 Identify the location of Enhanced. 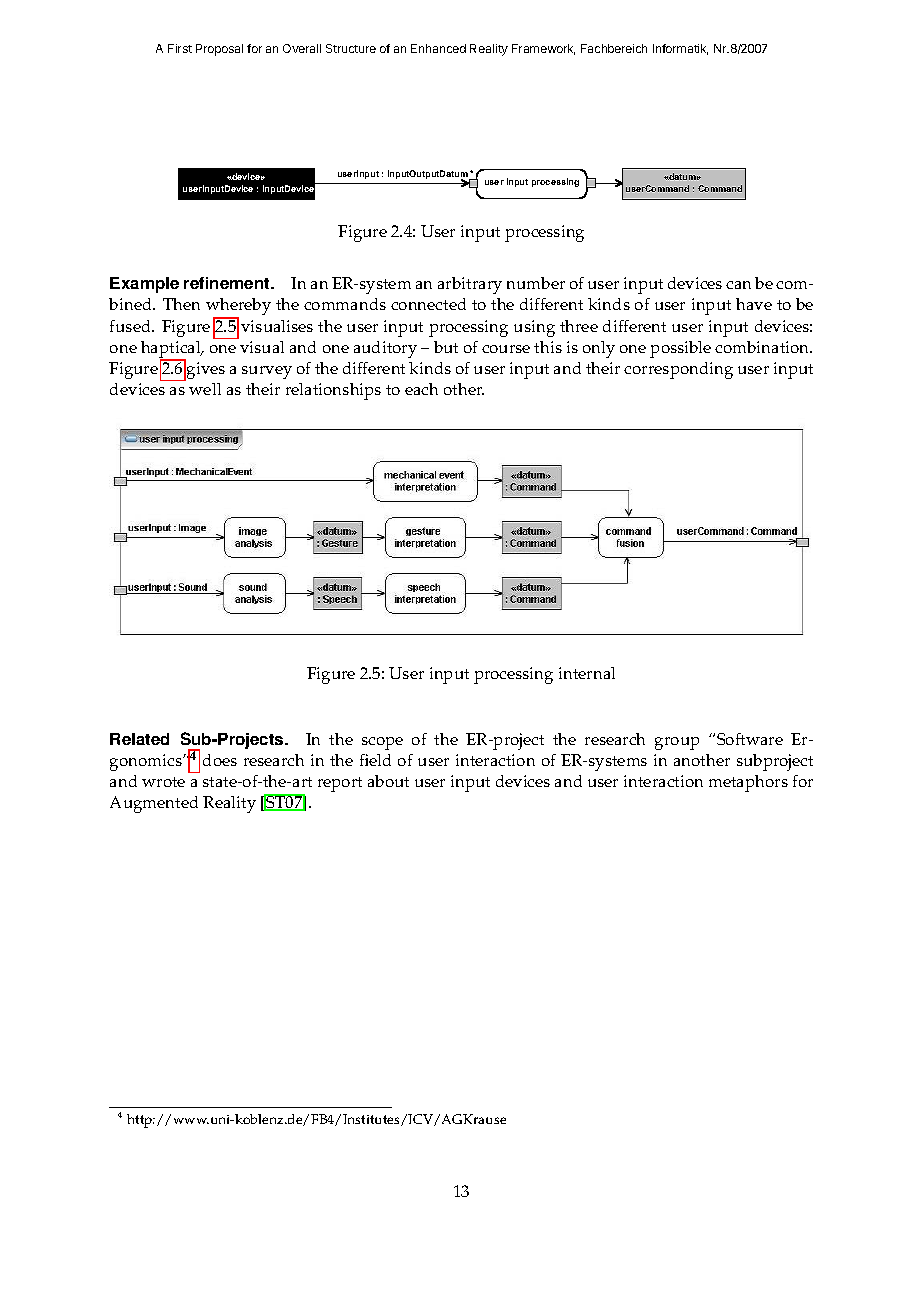
(438, 48).
